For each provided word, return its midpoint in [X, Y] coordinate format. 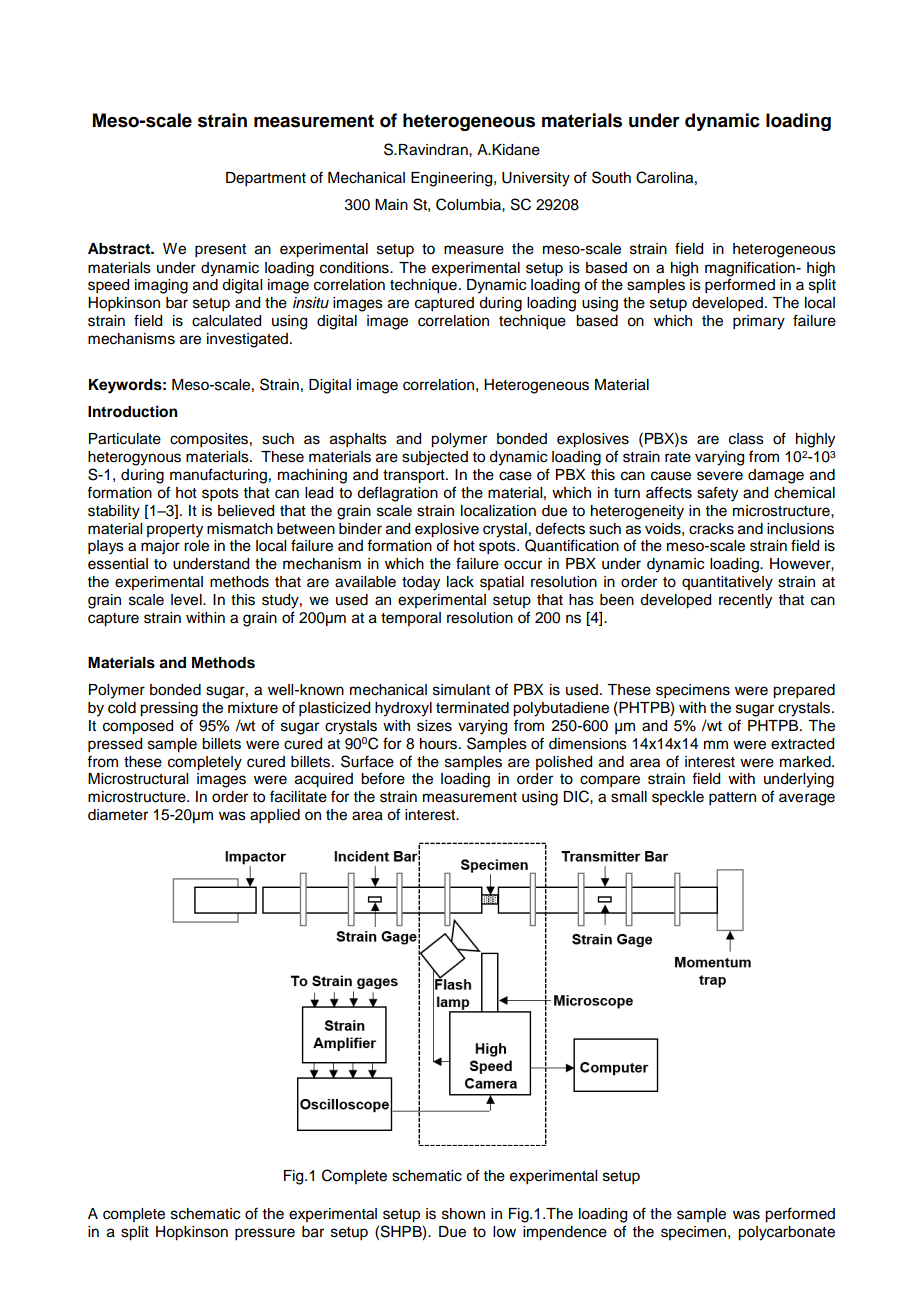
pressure [265, 1234]
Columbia [469, 204]
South [611, 177]
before [383, 778]
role [196, 546]
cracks [711, 529]
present [220, 251]
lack [460, 582]
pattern [732, 799]
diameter [118, 815]
